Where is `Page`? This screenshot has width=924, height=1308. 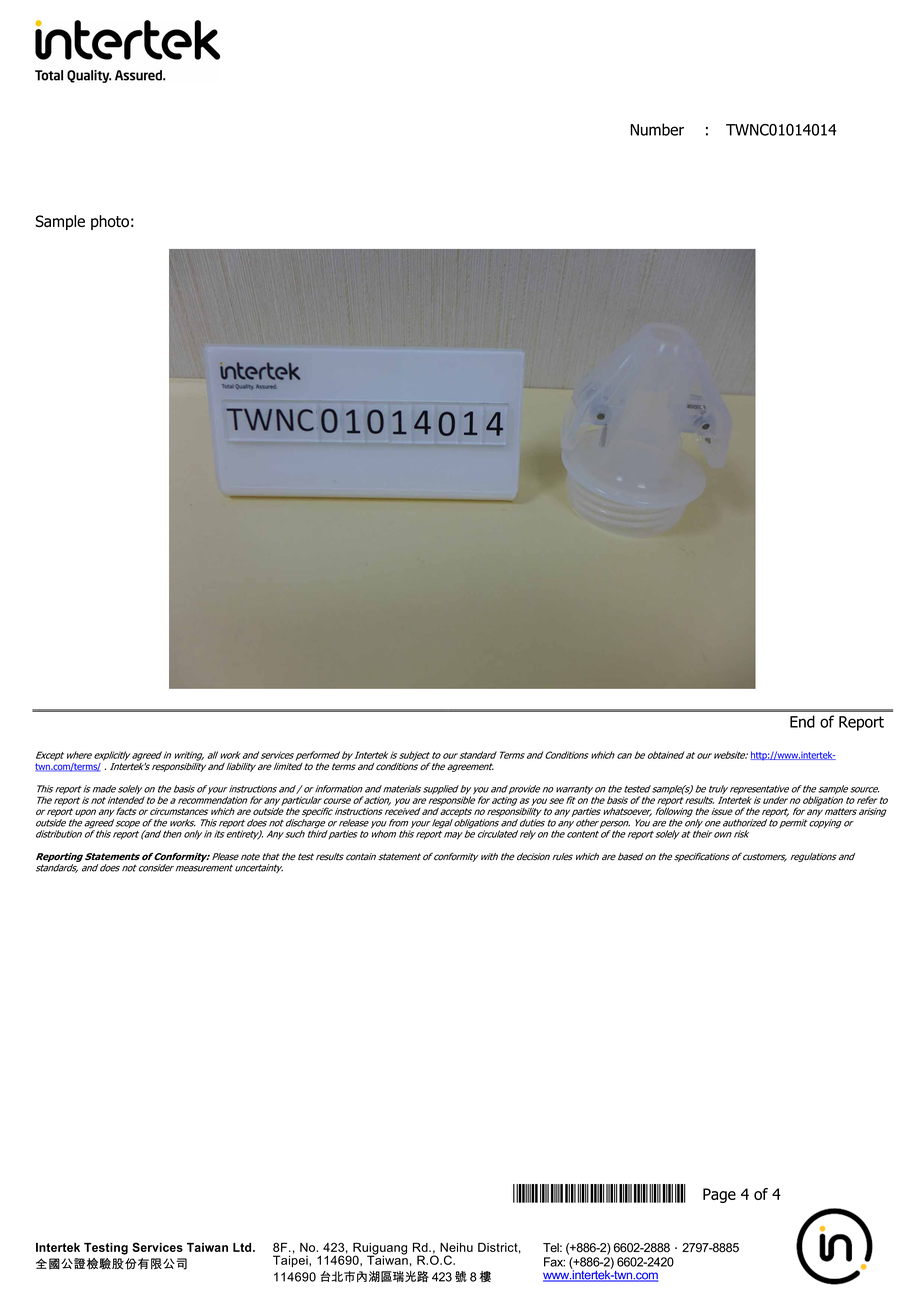
Page is located at coordinates (719, 1195).
